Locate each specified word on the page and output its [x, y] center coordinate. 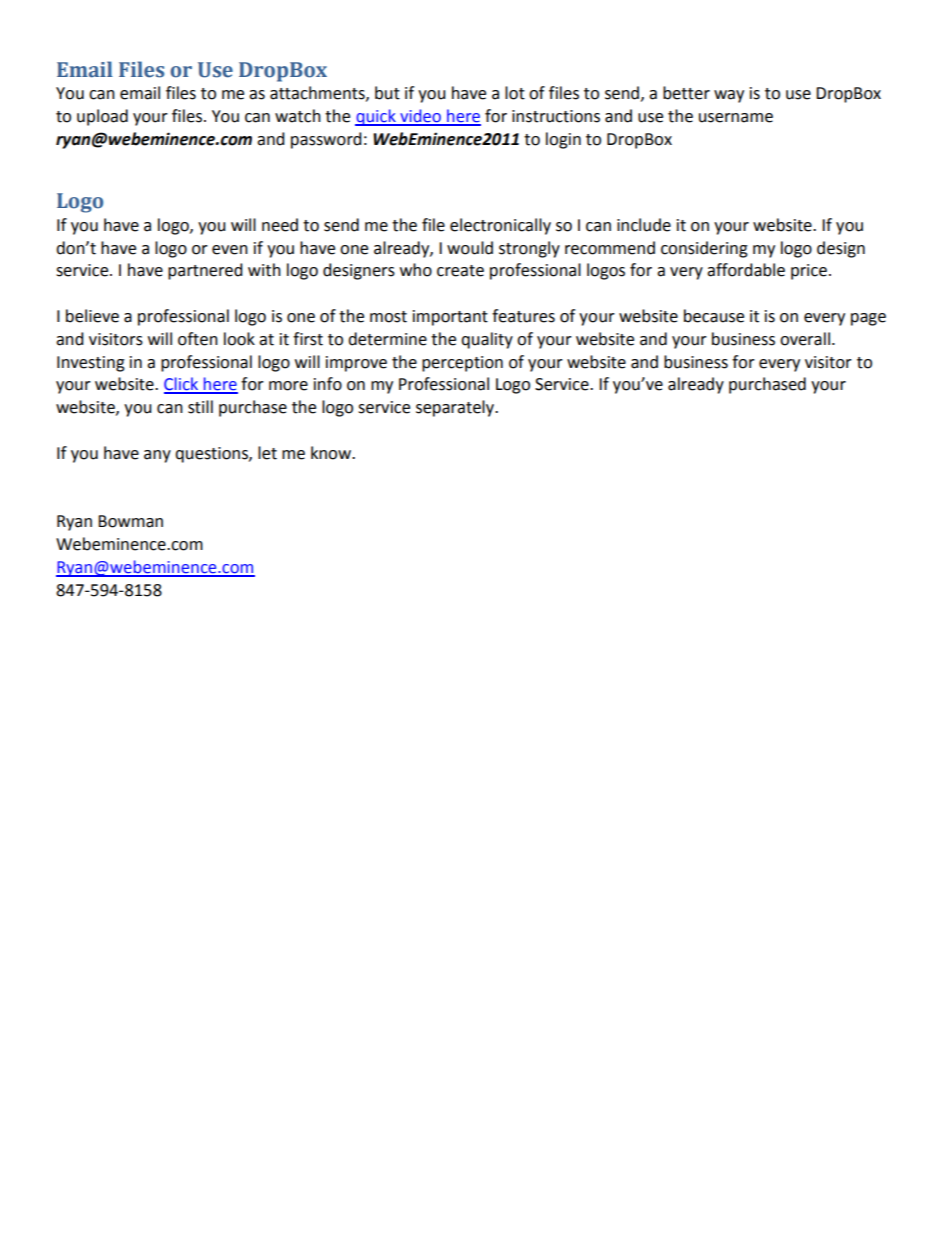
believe [92, 316]
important [450, 318]
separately [456, 408]
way [729, 96]
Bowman [130, 521]
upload [102, 117]
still [200, 407]
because [714, 316]
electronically [500, 226]
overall [805, 339]
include [644, 225]
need [280, 225]
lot [515, 93]
